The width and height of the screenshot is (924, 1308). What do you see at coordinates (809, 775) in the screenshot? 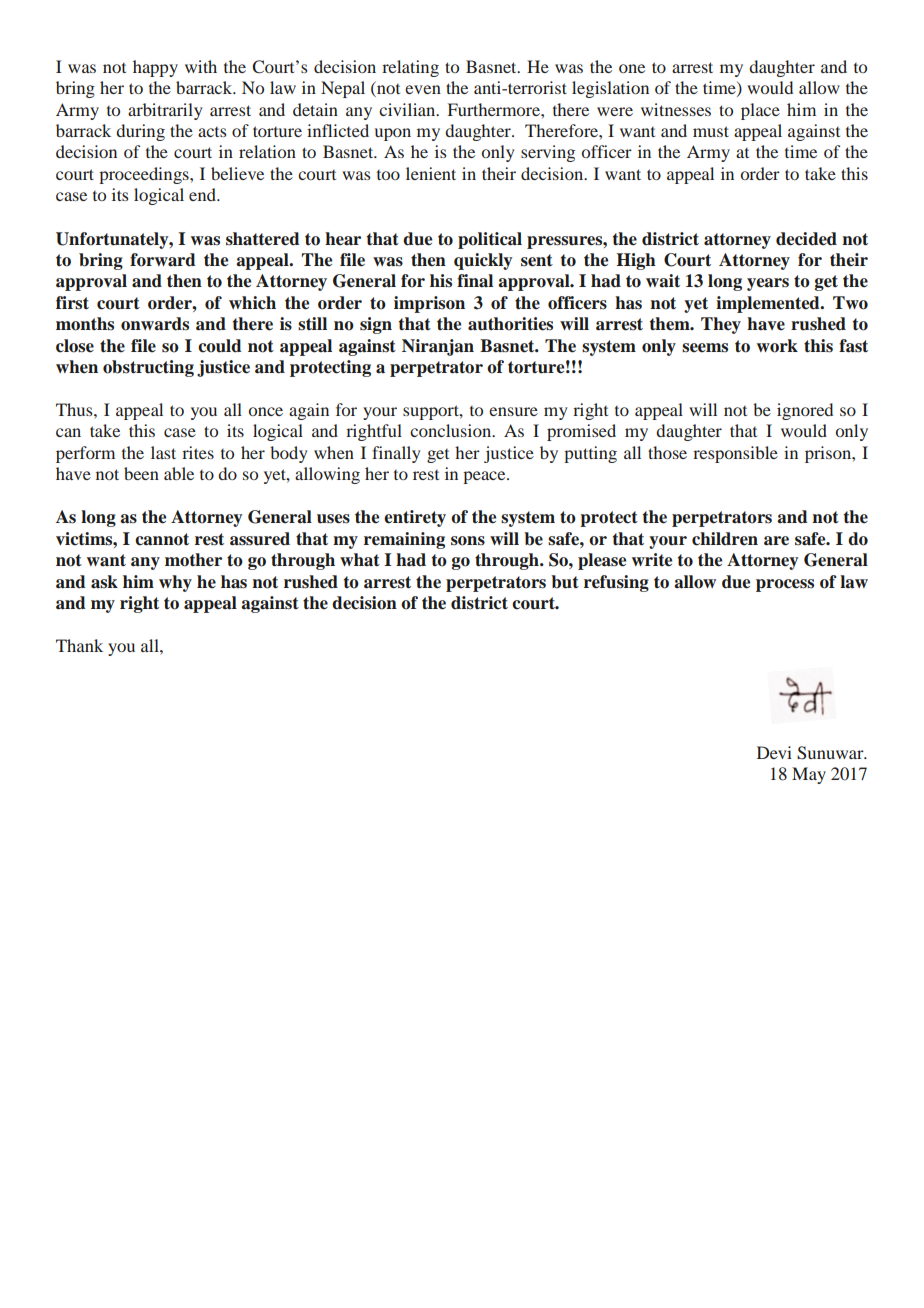
I see `May` at bounding box center [809, 775].
